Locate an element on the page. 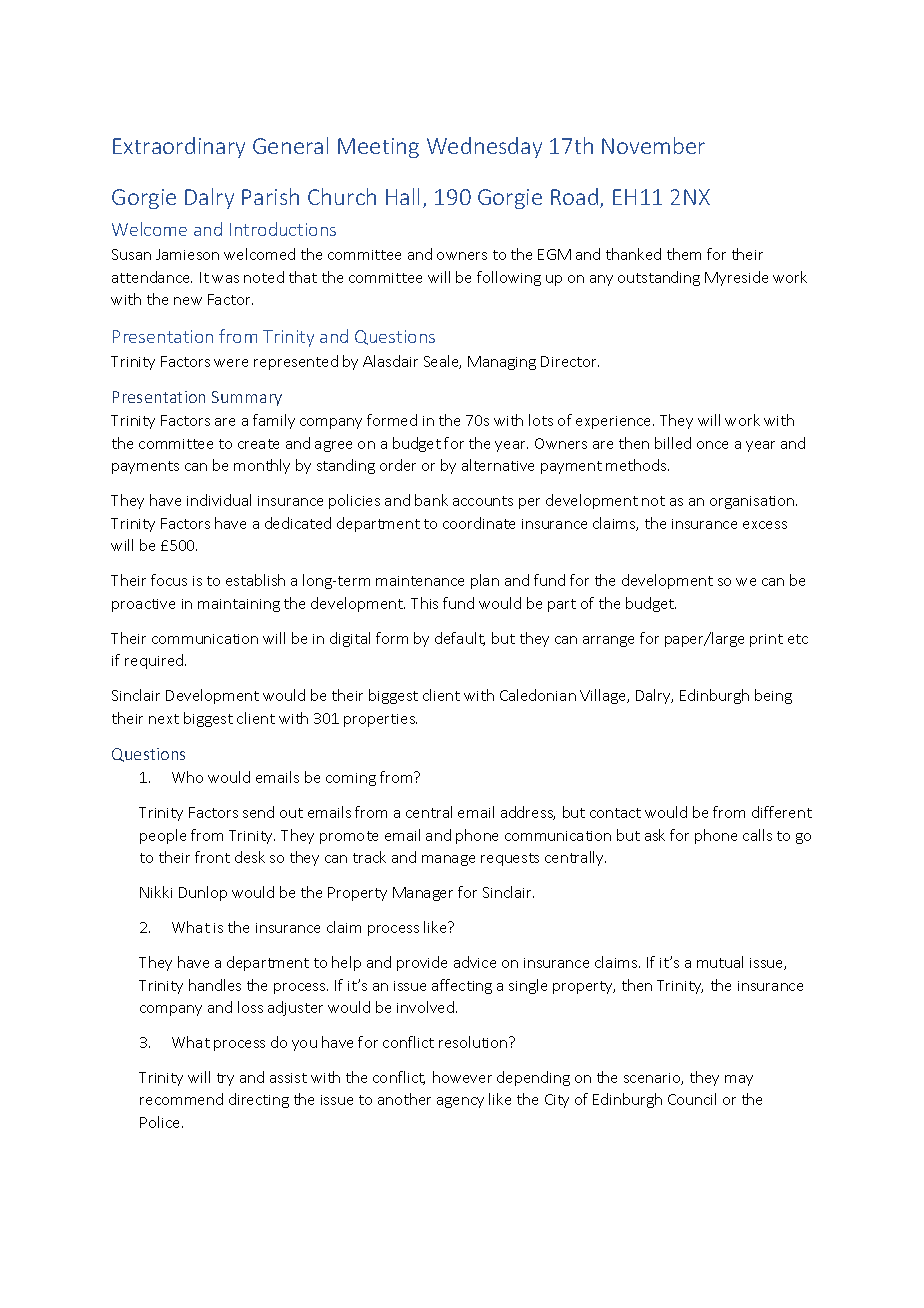 The width and height of the page is (924, 1308). try is located at coordinates (225, 1079).
